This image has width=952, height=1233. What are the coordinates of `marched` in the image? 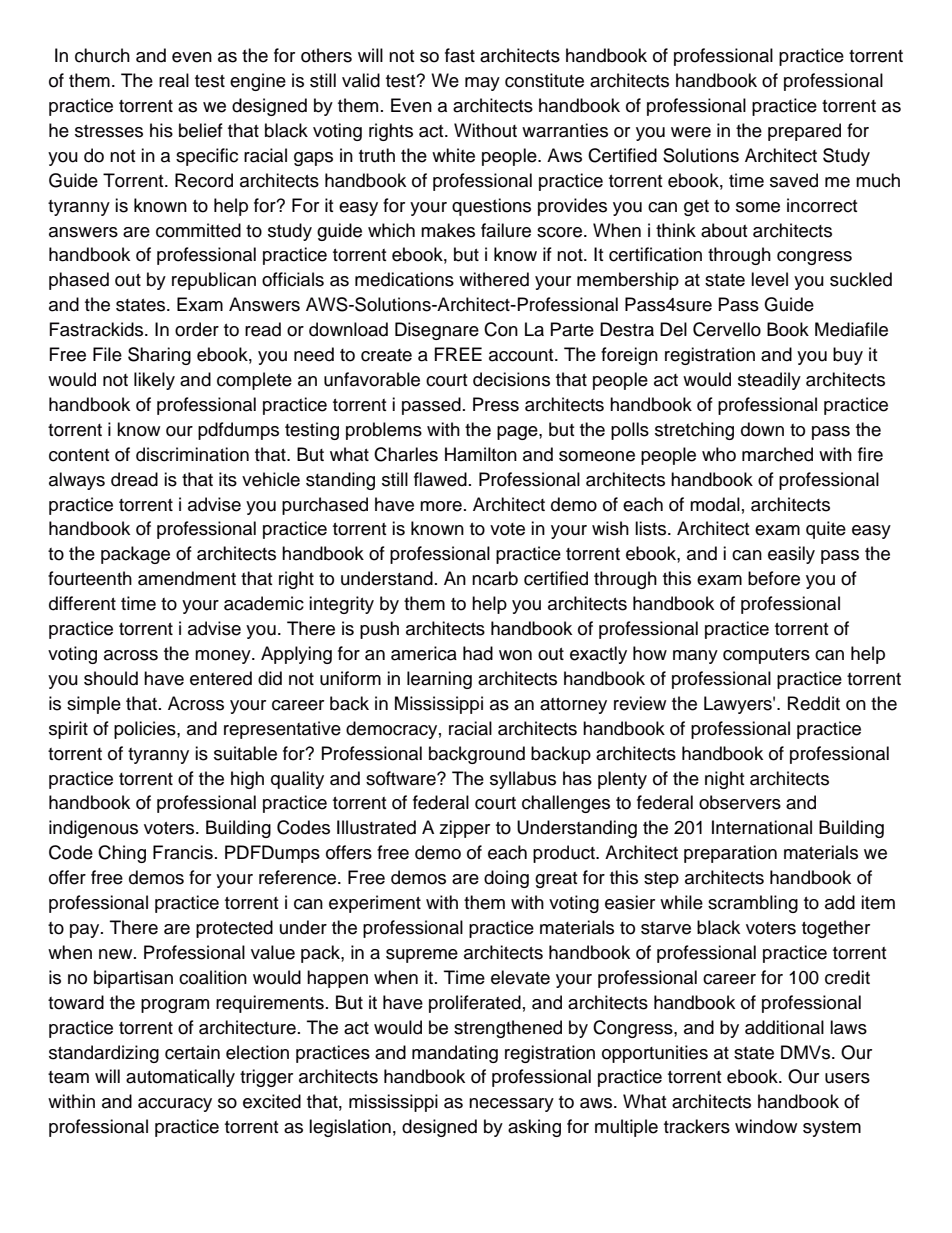 It's located at (777, 454).
